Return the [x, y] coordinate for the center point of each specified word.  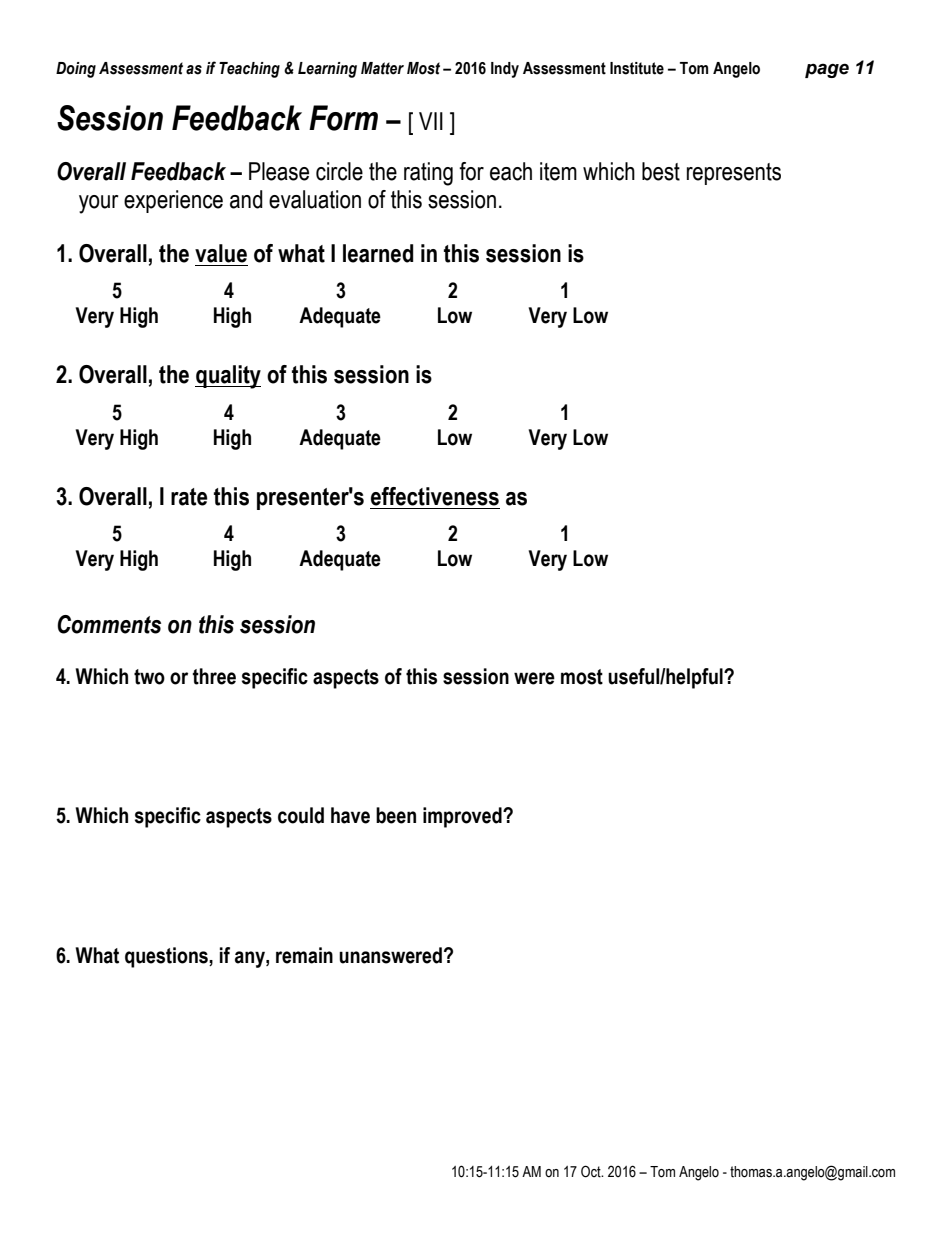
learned [378, 253]
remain [304, 955]
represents [734, 174]
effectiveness [435, 496]
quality [228, 377]
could [301, 815]
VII [431, 121]
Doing [76, 70]
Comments [109, 624]
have [350, 815]
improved [463, 817]
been [396, 815]
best [661, 171]
